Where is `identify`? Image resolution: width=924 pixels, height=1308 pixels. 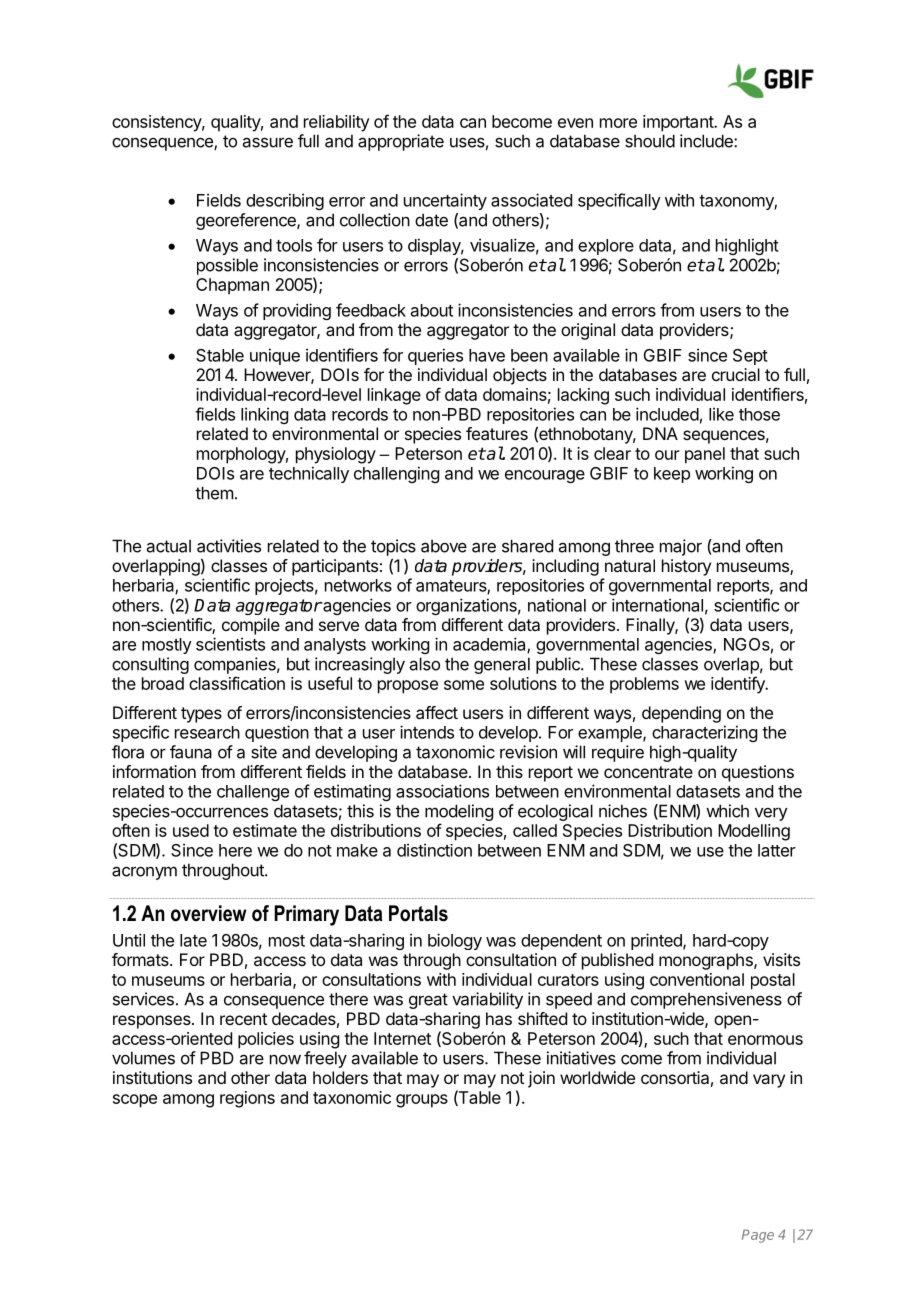 identify is located at coordinates (739, 685).
